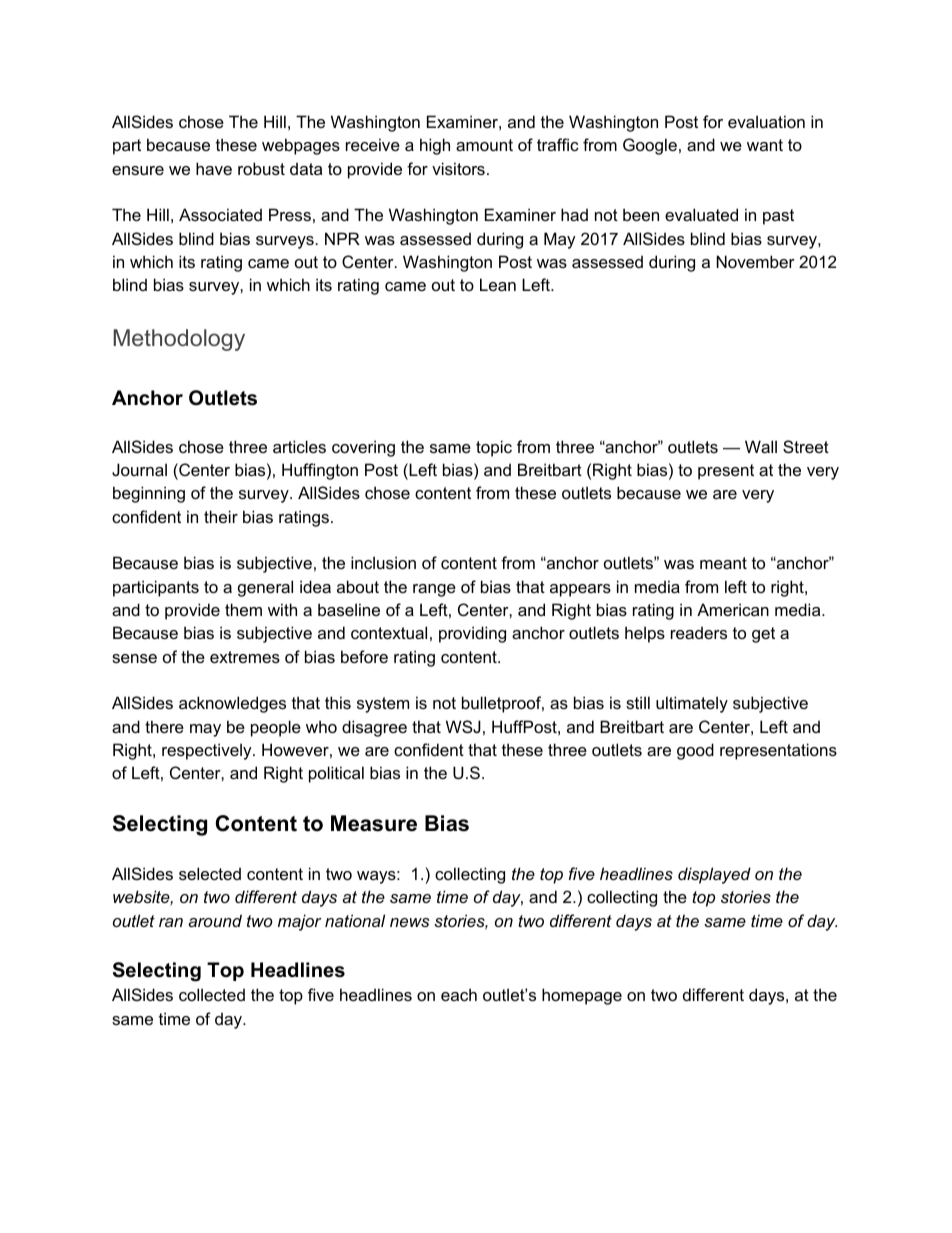  What do you see at coordinates (484, 145) in the document?
I see `amount` at bounding box center [484, 145].
